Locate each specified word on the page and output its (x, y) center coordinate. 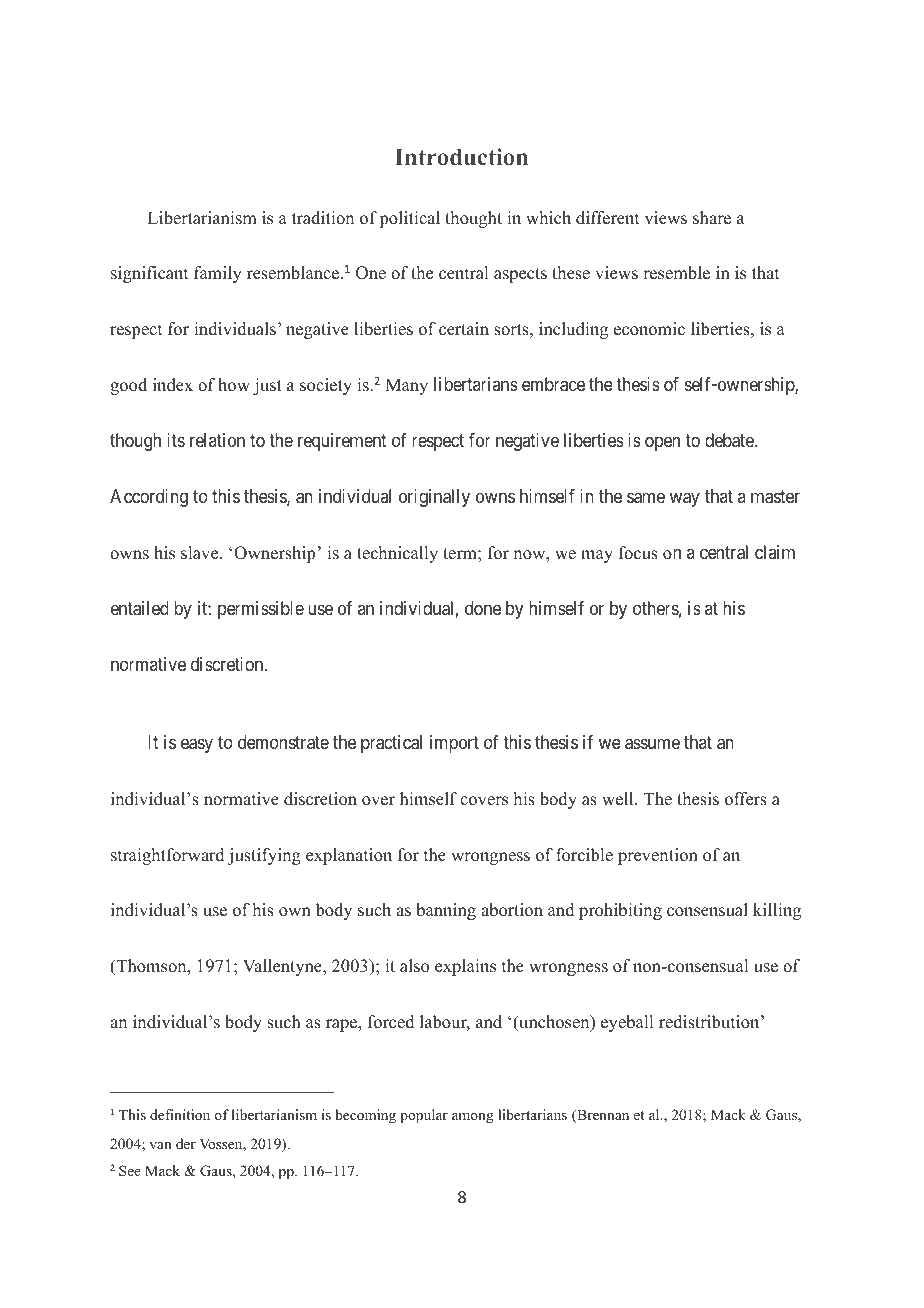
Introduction (461, 157)
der (186, 1143)
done (483, 608)
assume (652, 744)
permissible (261, 610)
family (218, 274)
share (712, 218)
